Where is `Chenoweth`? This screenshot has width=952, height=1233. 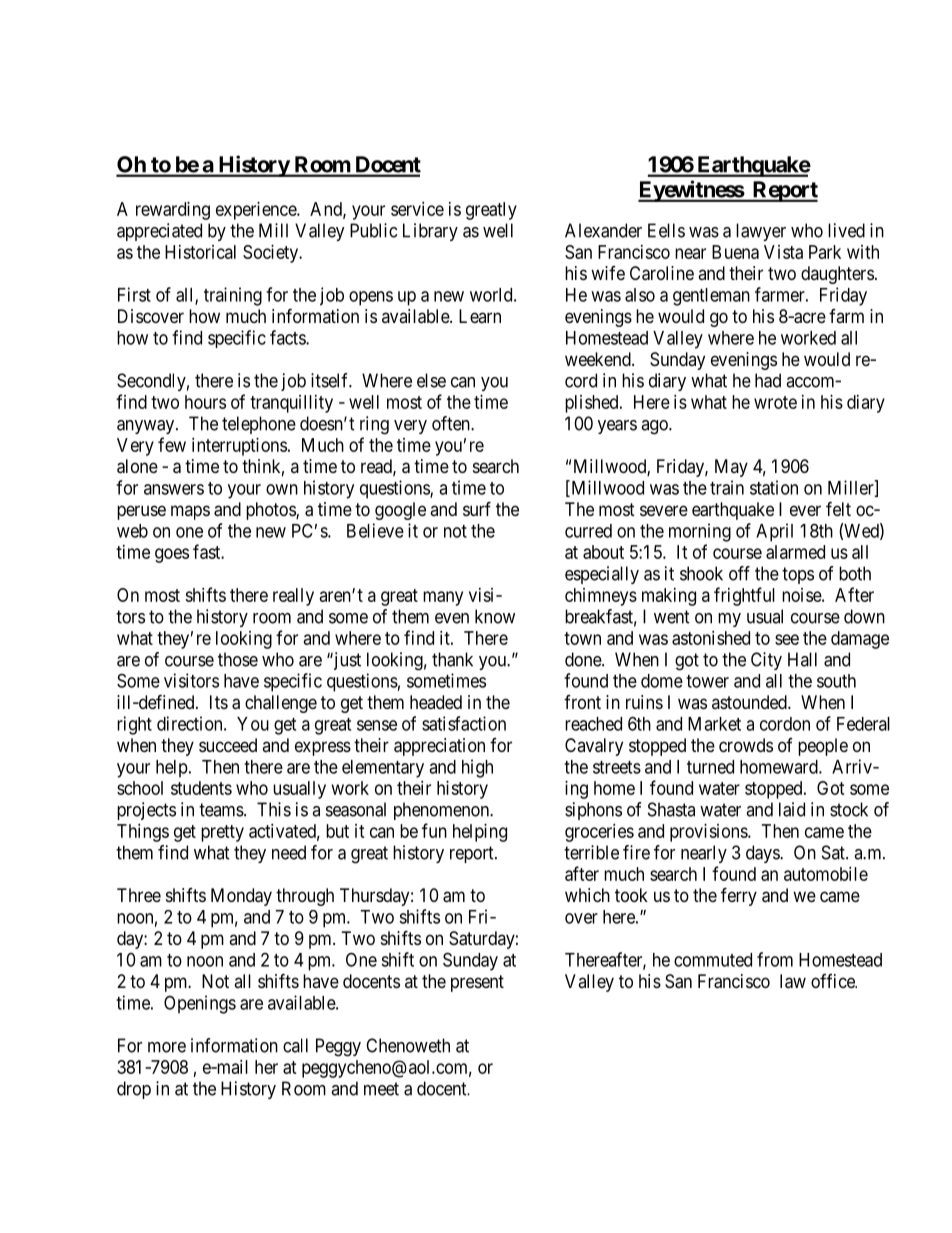
Chenoweth is located at coordinates (408, 1045).
